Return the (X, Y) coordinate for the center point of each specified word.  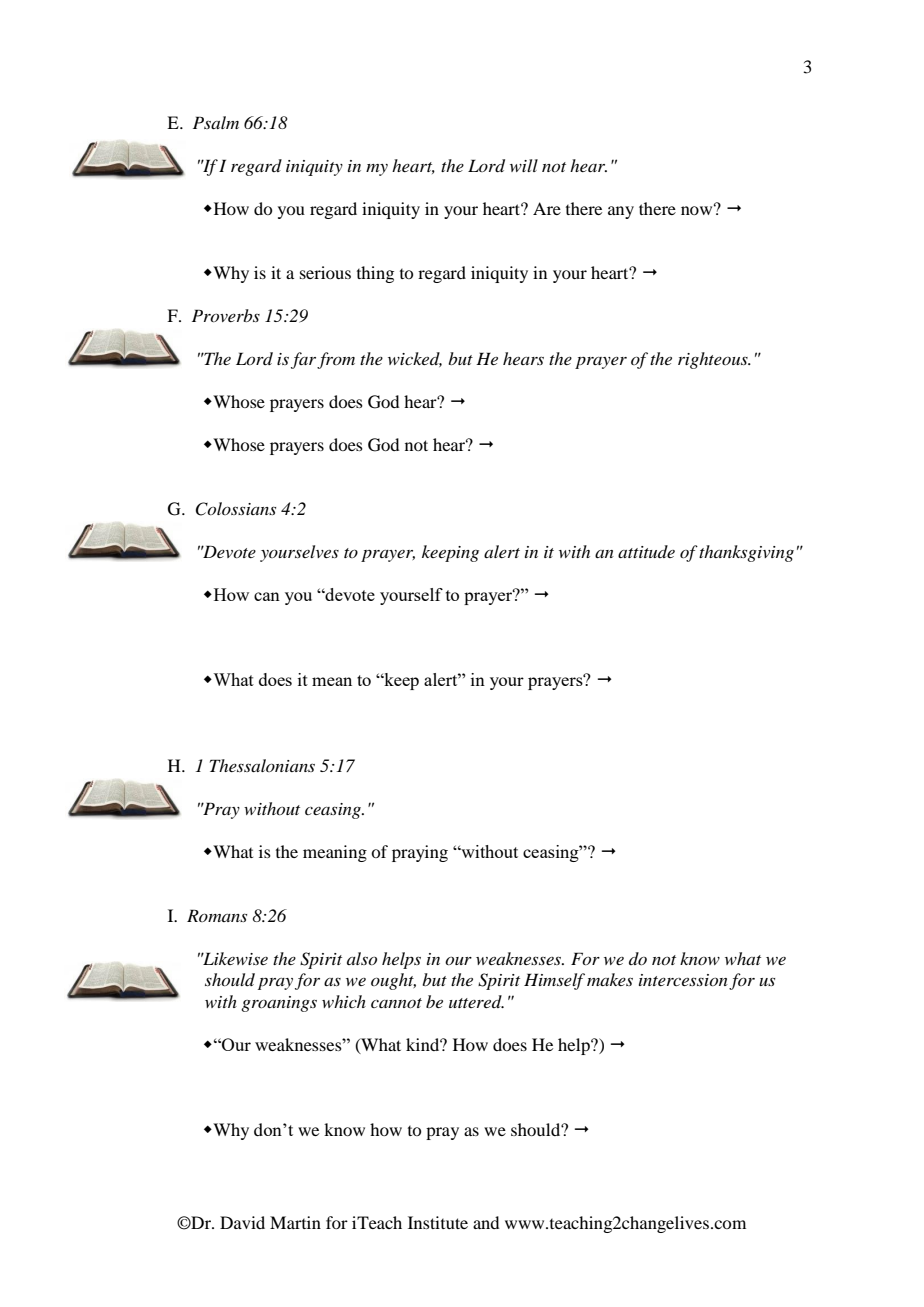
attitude (646, 551)
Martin (295, 1222)
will (524, 165)
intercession (683, 980)
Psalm (216, 122)
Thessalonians (262, 765)
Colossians (235, 509)
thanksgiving (746, 553)
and (486, 1222)
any (621, 212)
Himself (554, 981)
